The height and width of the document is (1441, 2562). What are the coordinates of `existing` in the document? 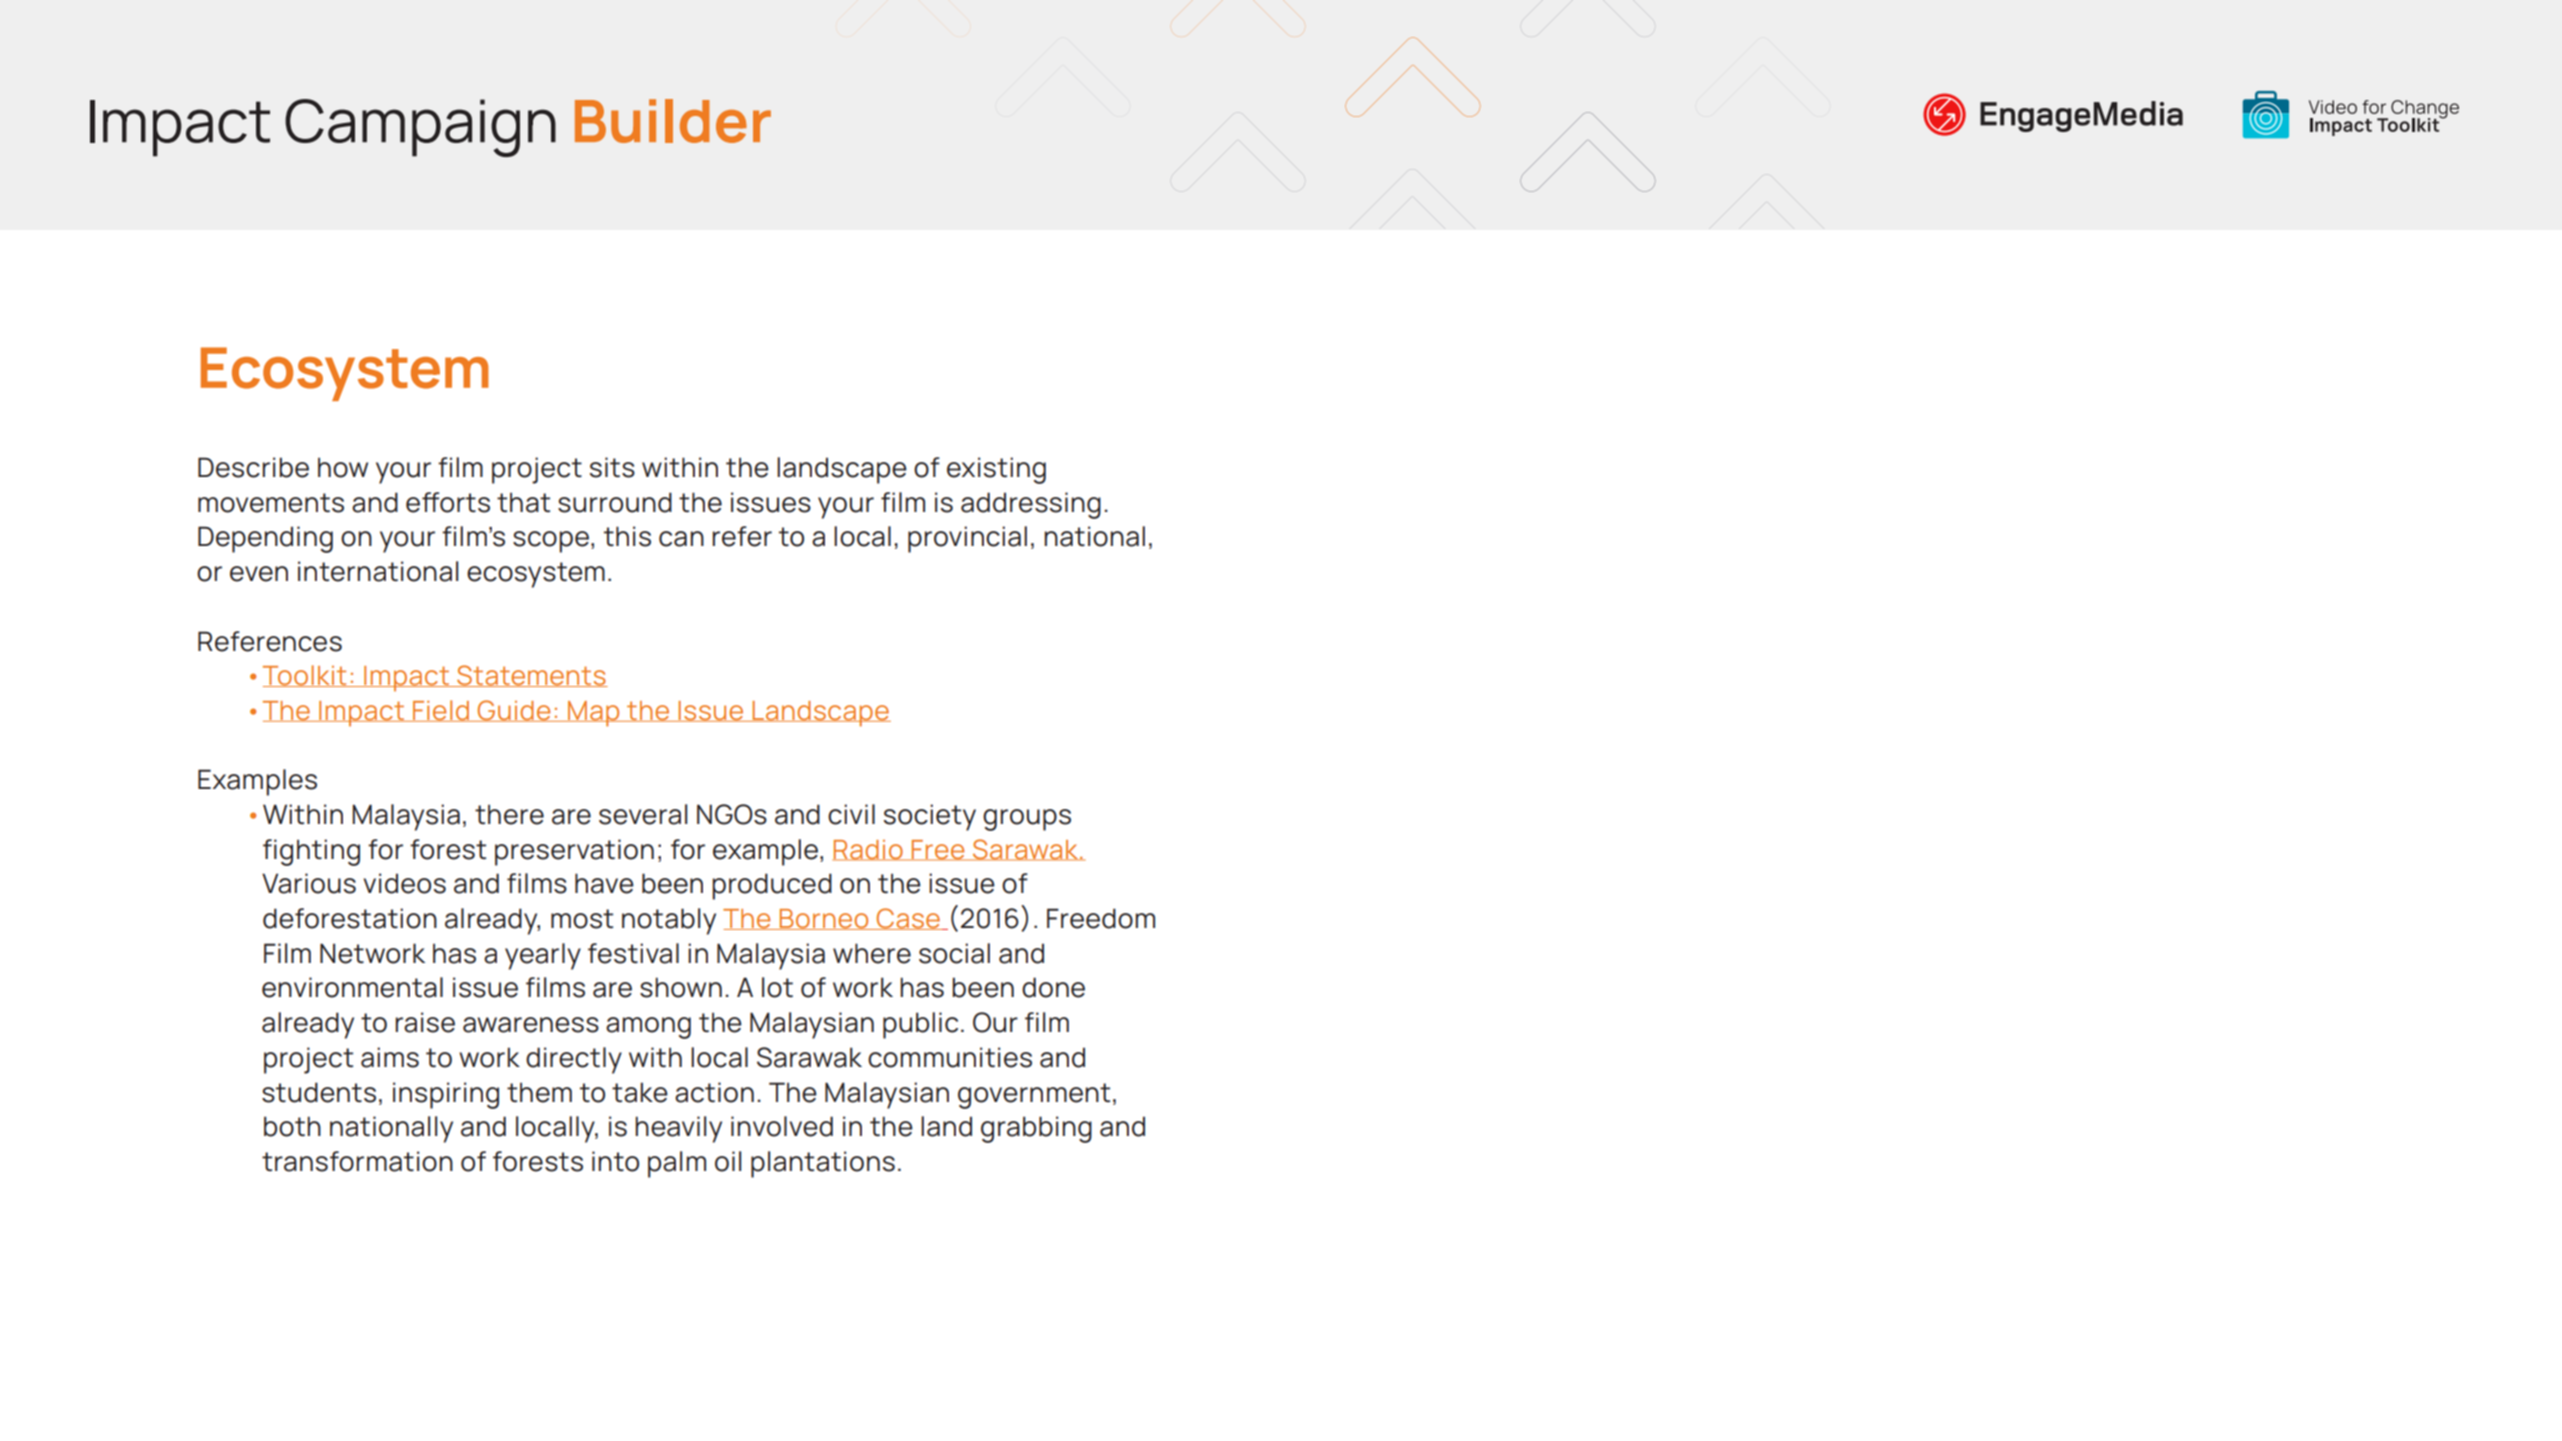 It's located at (996, 470).
